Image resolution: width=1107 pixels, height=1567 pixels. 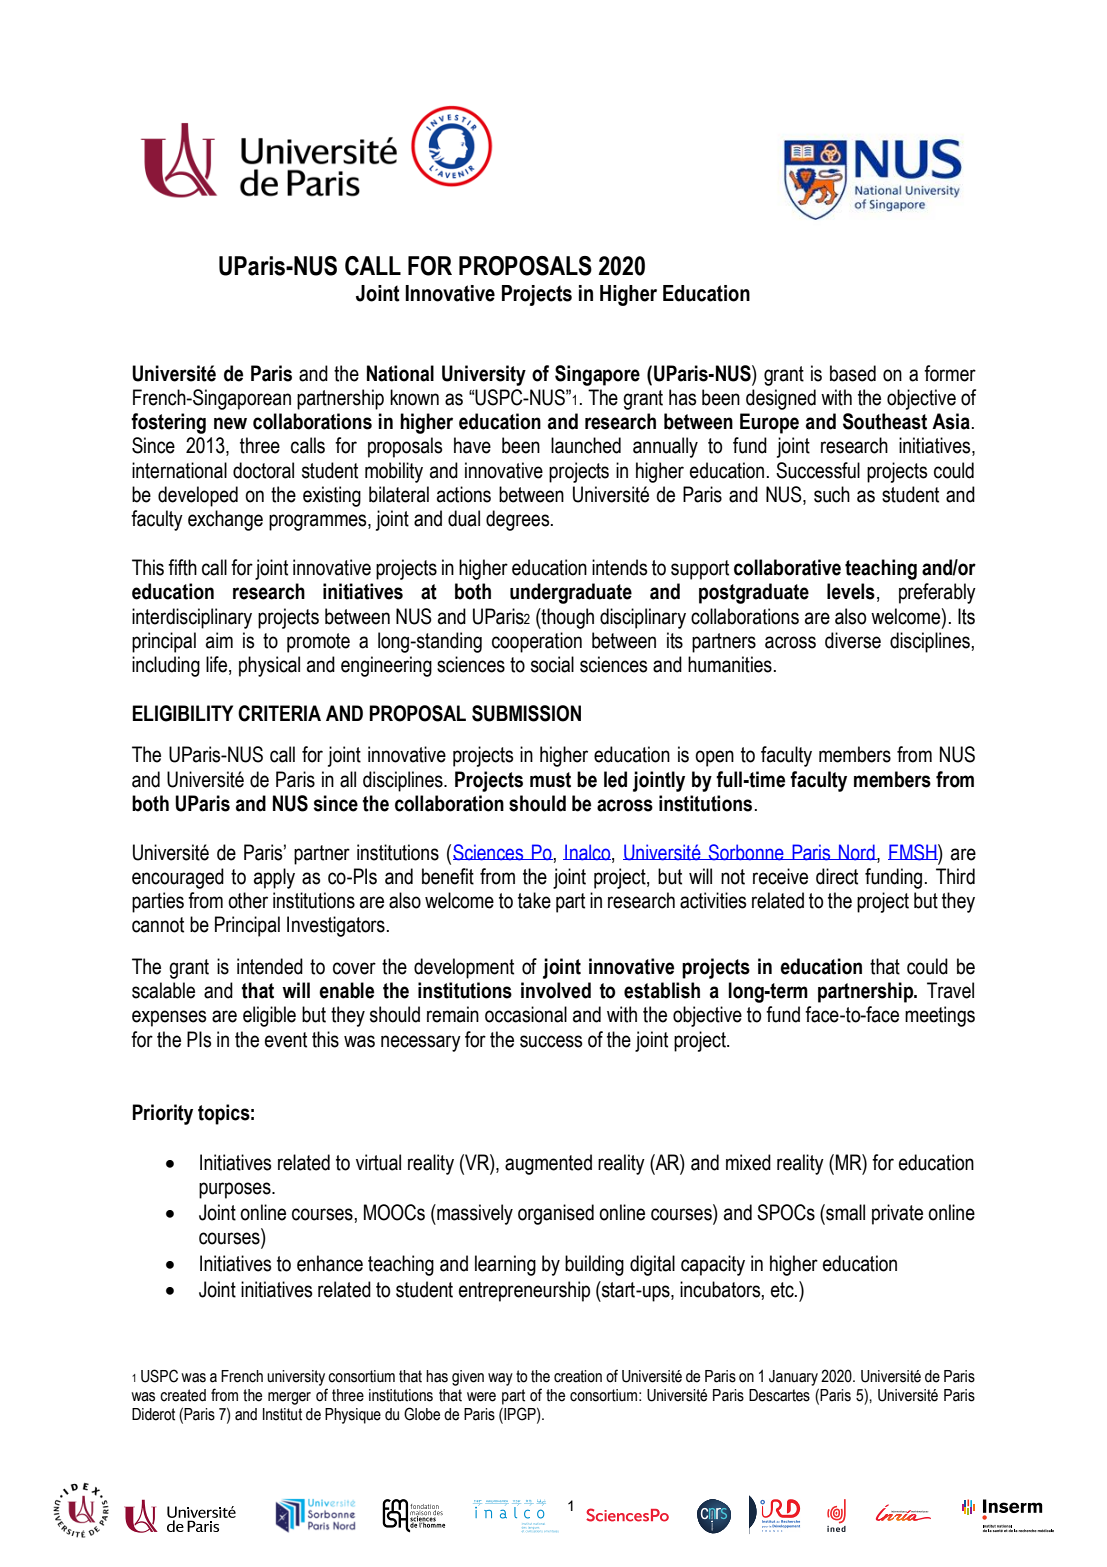 I want to click on merger, so click(x=289, y=1398).
